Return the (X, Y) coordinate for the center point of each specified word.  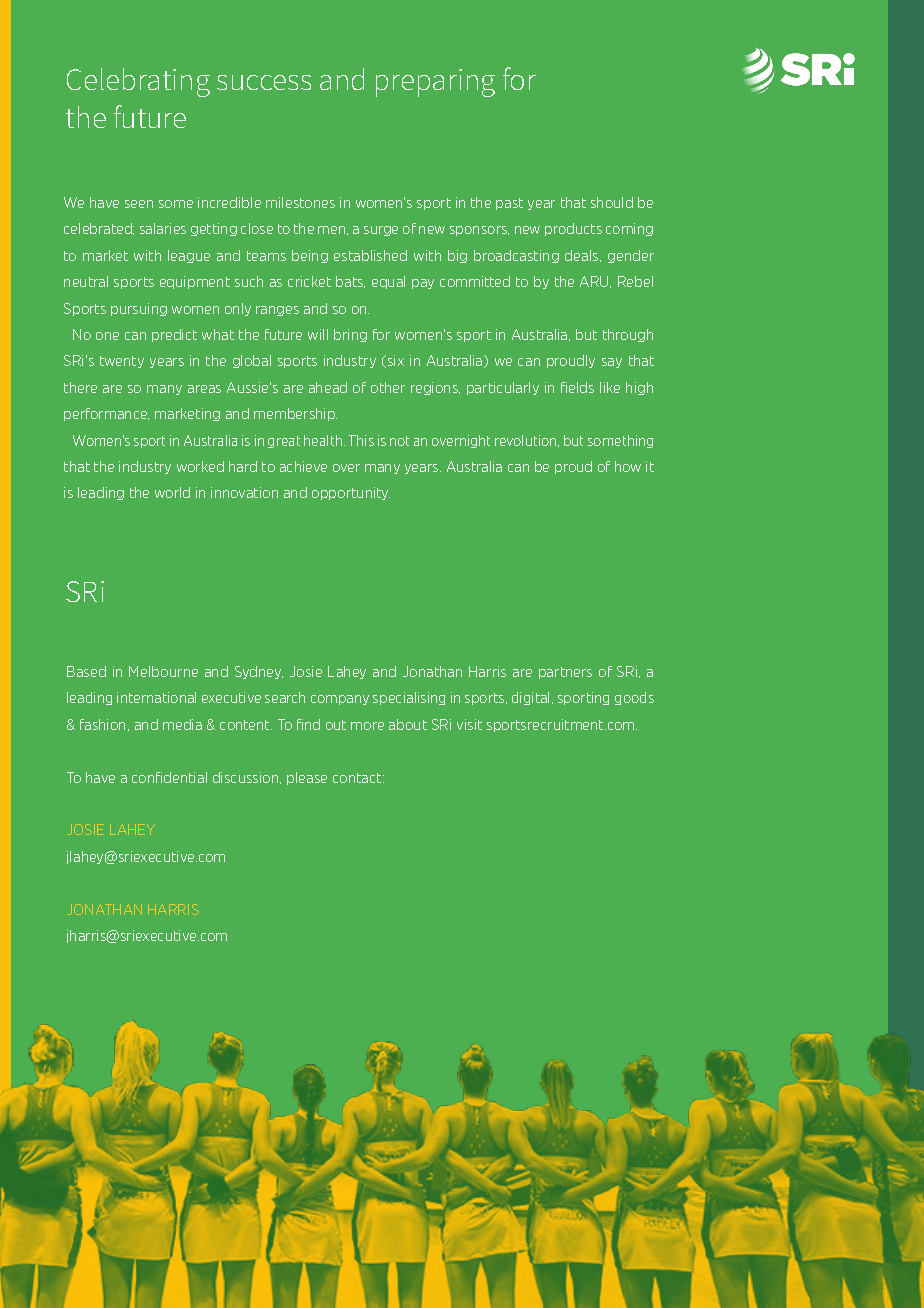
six (394, 361)
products (573, 229)
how (628, 466)
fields (577, 387)
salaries (163, 228)
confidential (169, 777)
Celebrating (138, 82)
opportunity (351, 493)
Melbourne (163, 671)
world (172, 492)
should (612, 202)
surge (381, 231)
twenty (122, 362)
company (340, 700)
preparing (435, 83)
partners (565, 673)
